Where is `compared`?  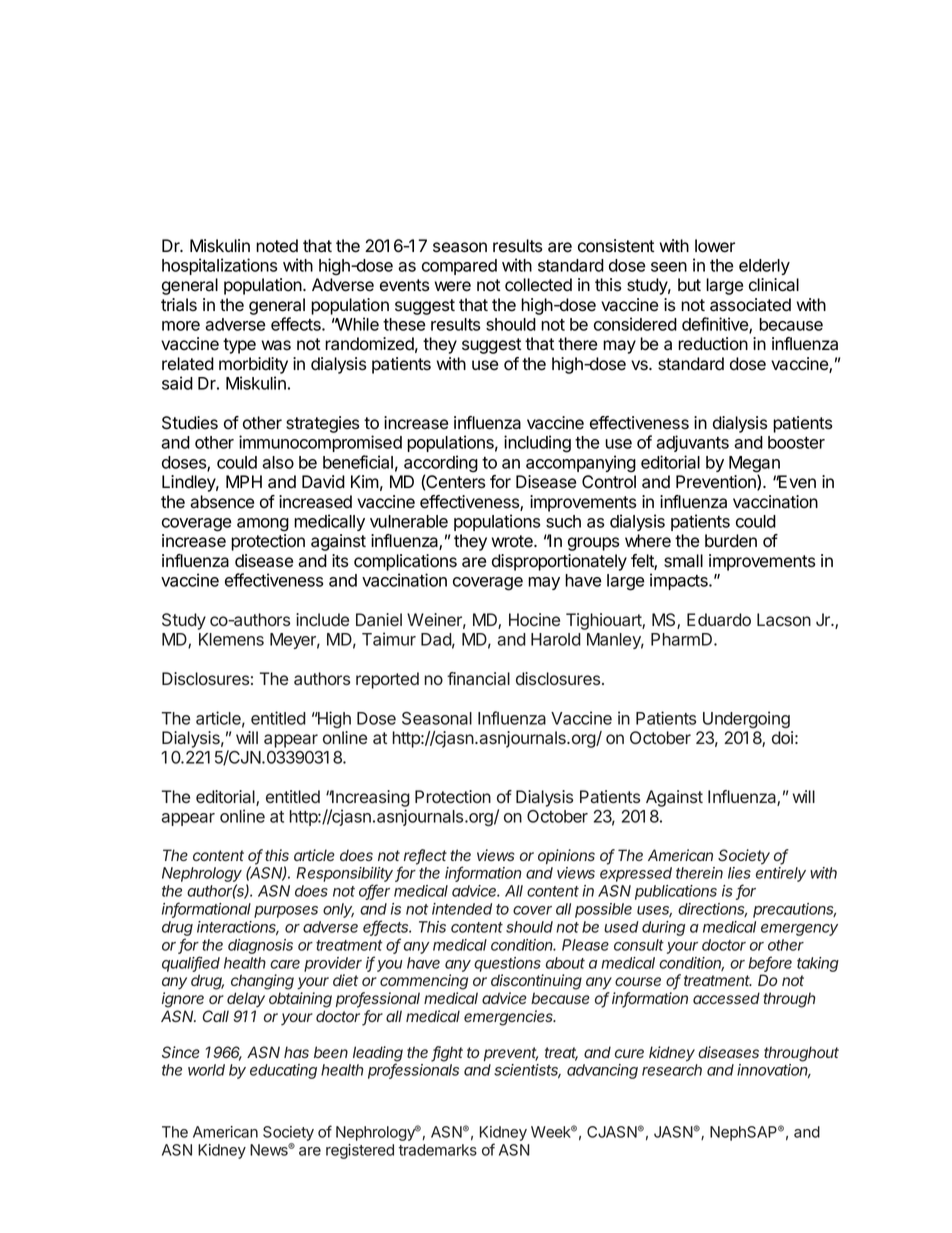
compared is located at coordinates (459, 267).
